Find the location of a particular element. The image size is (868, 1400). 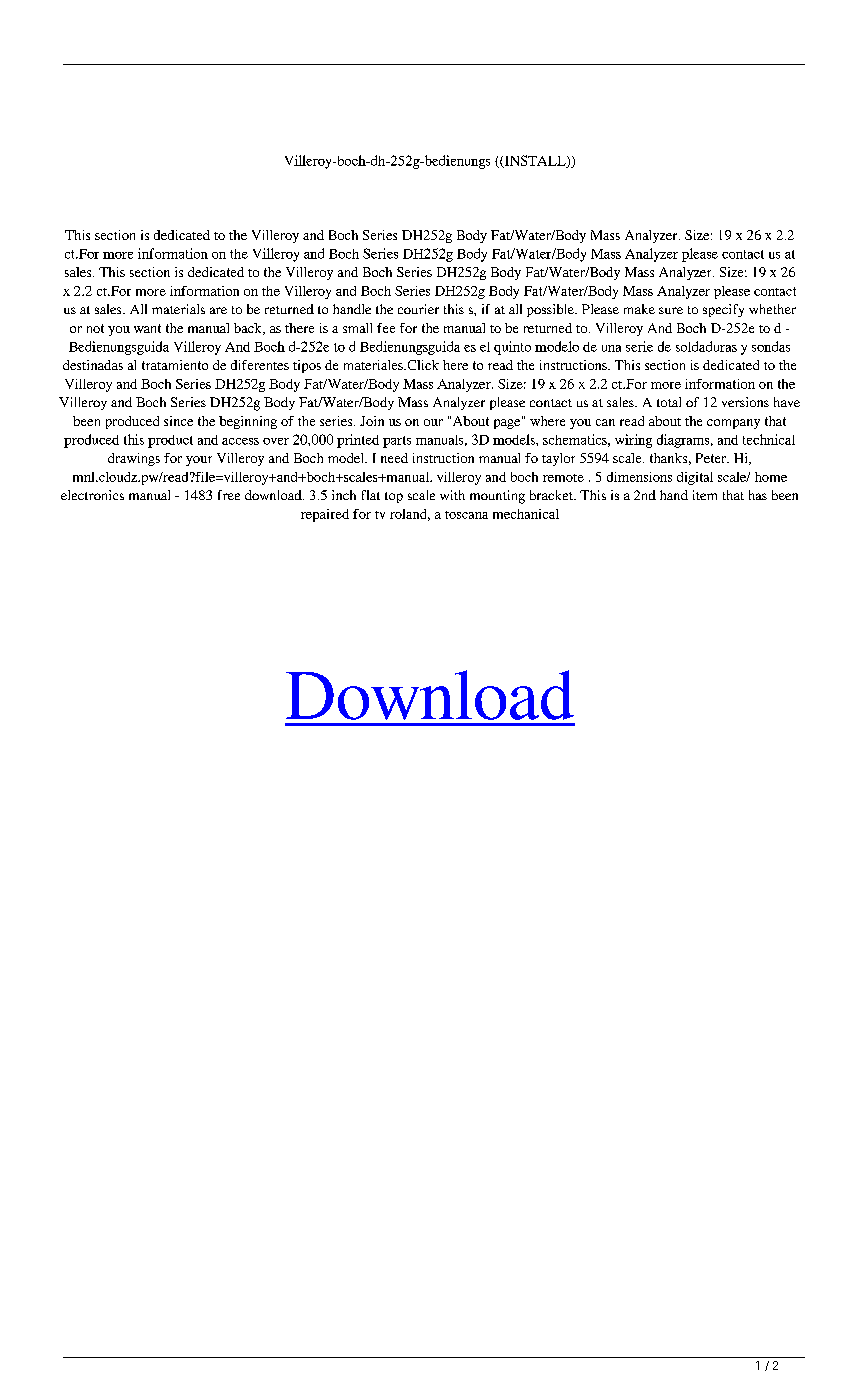

INSTALL is located at coordinates (535, 161).
